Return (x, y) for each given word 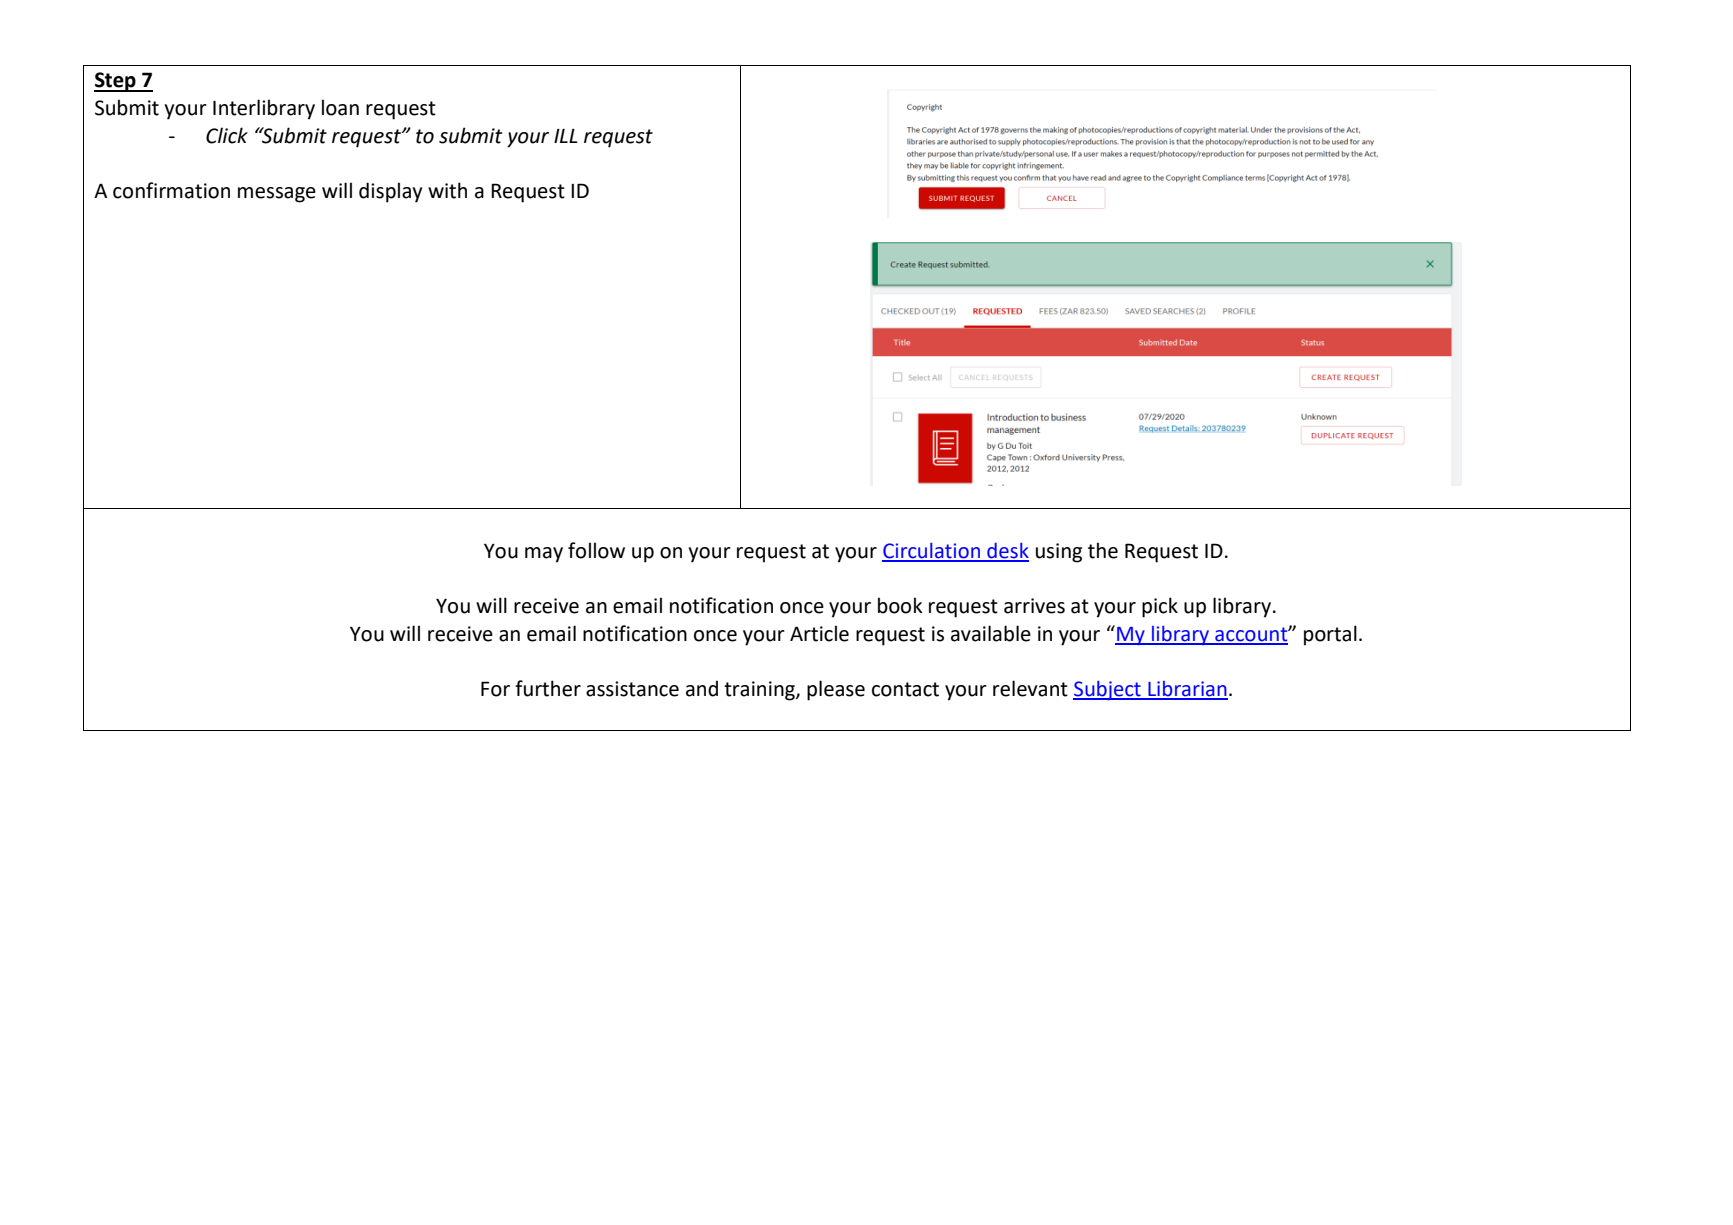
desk (1007, 552)
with (447, 190)
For (495, 689)
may (544, 555)
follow (596, 550)
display (390, 192)
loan (340, 107)
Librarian (1187, 690)
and (702, 688)
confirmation (171, 190)
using (1059, 553)
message (277, 195)
